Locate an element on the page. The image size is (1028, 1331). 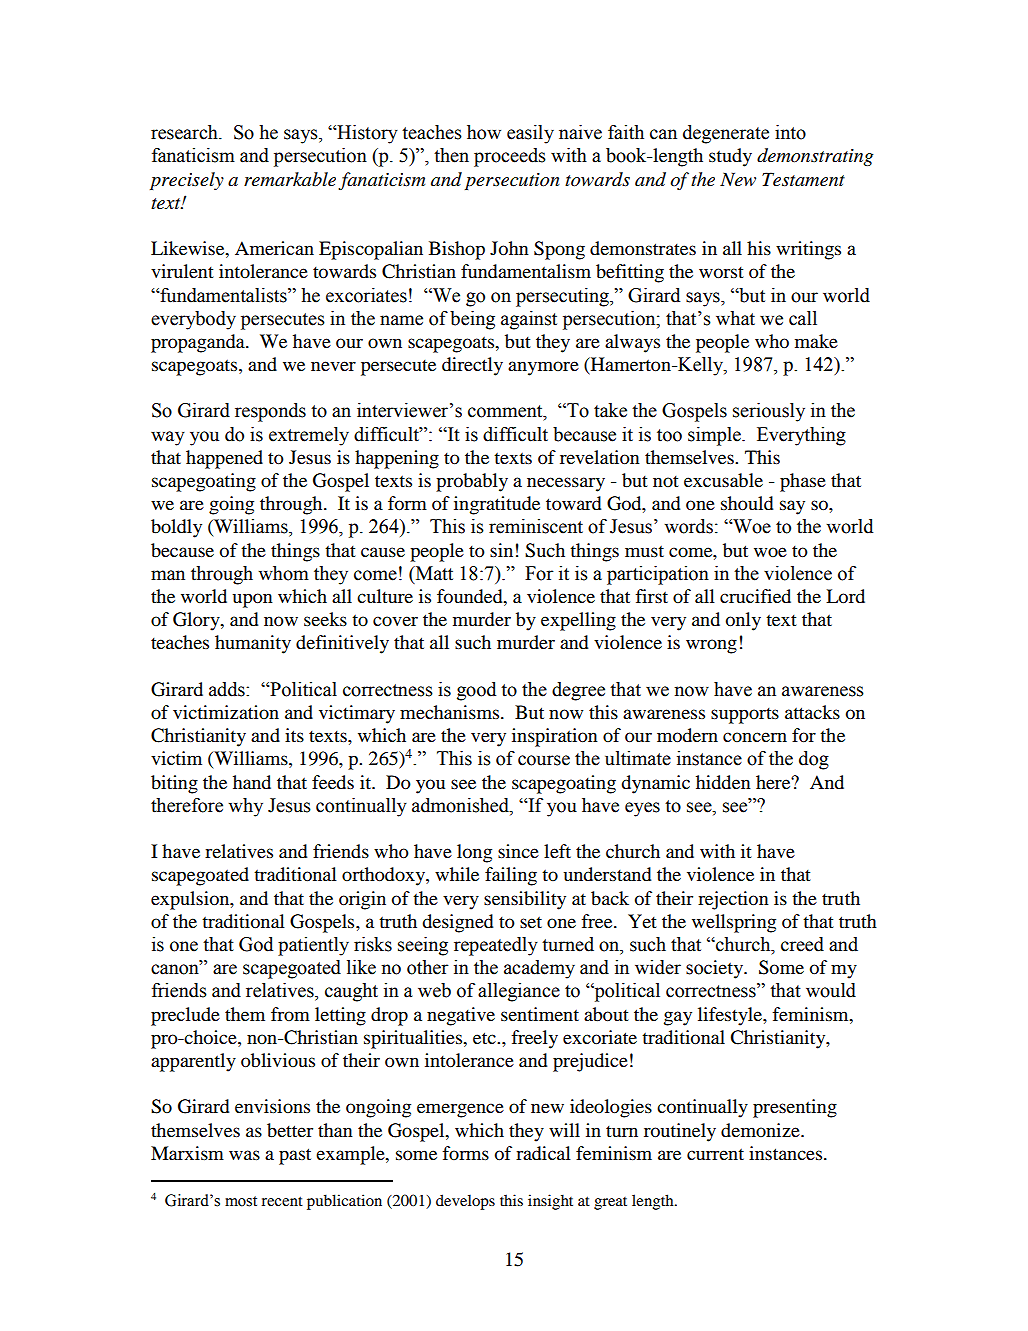
concern is located at coordinates (755, 737).
